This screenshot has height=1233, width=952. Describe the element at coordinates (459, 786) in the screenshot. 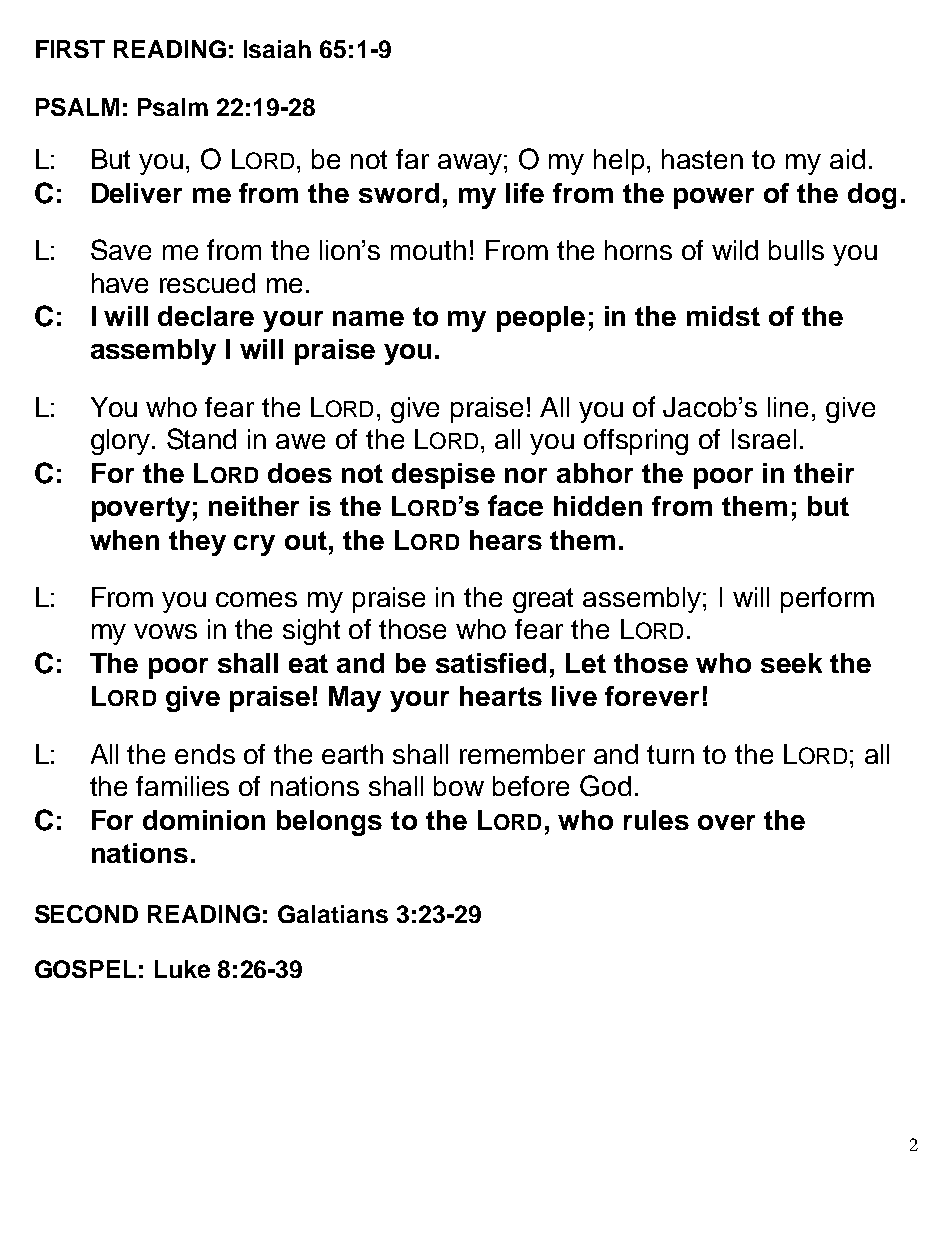

I see `bow` at that location.
